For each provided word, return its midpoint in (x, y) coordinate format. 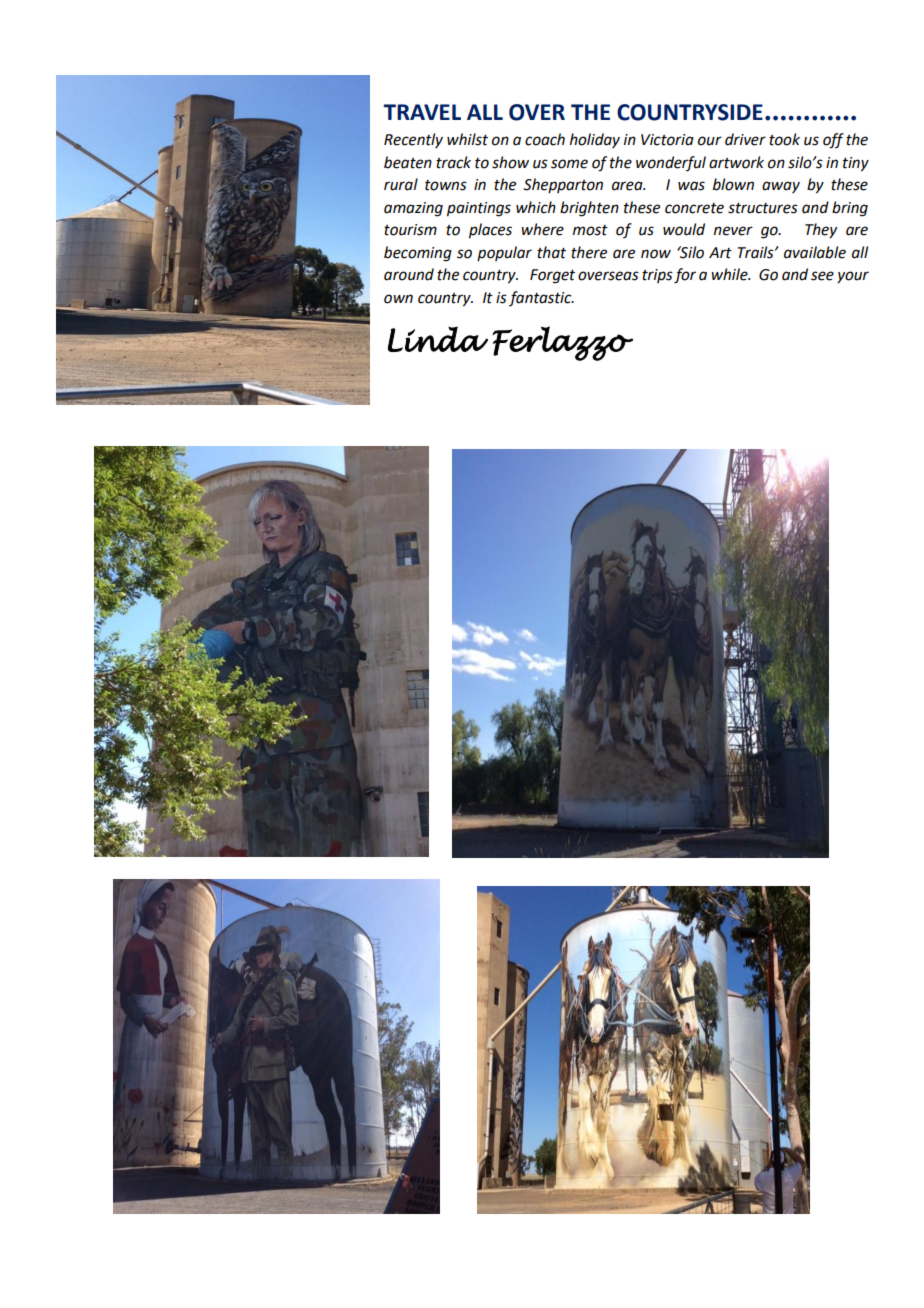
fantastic (541, 298)
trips (657, 276)
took (784, 139)
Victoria (667, 140)
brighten (589, 209)
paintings (479, 209)
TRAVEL (422, 112)
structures (763, 208)
